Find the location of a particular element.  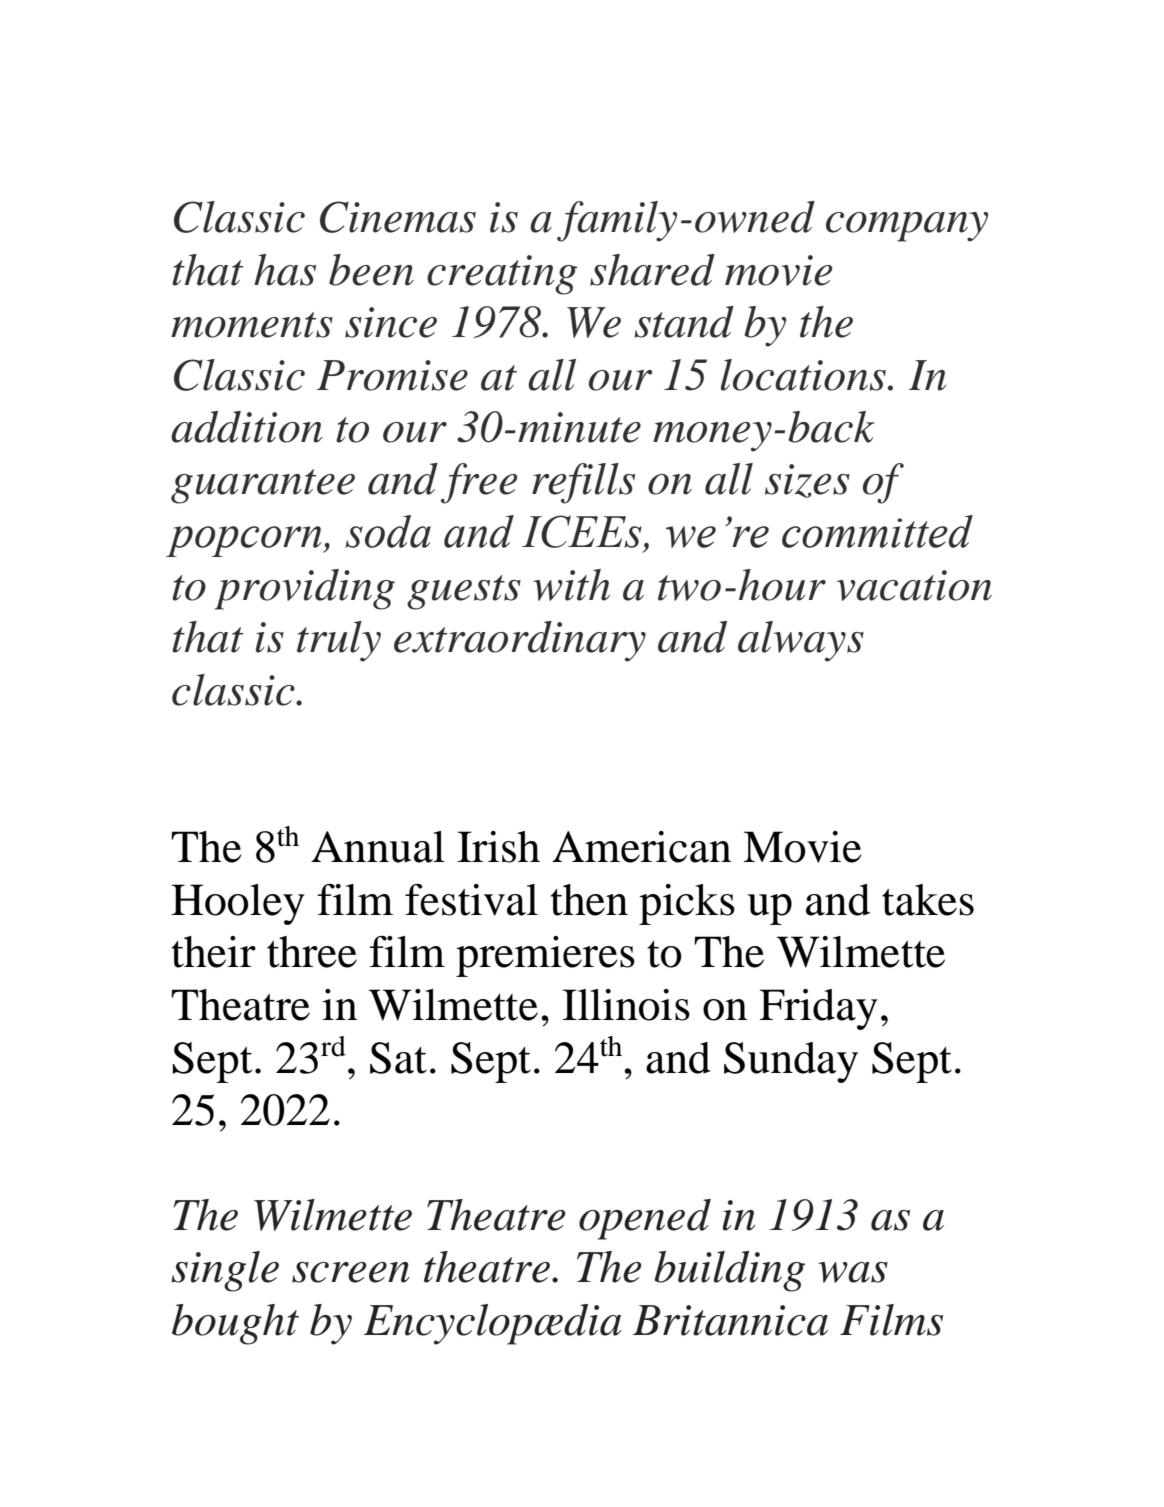

has is located at coordinates (285, 270).
